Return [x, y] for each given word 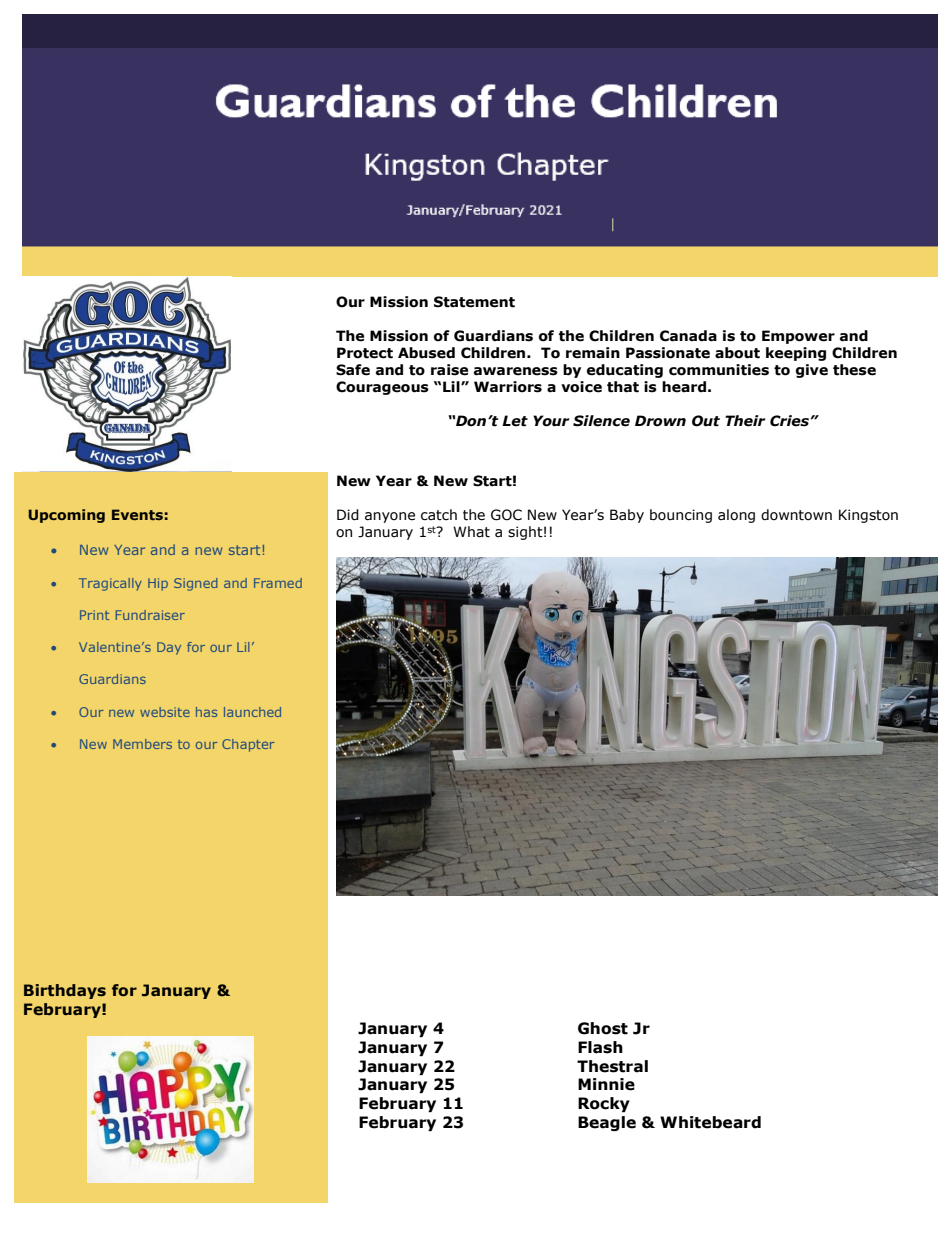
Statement [474, 302]
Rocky [604, 1104]
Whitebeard [710, 1122]
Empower [798, 337]
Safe [353, 370]
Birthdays [65, 991]
